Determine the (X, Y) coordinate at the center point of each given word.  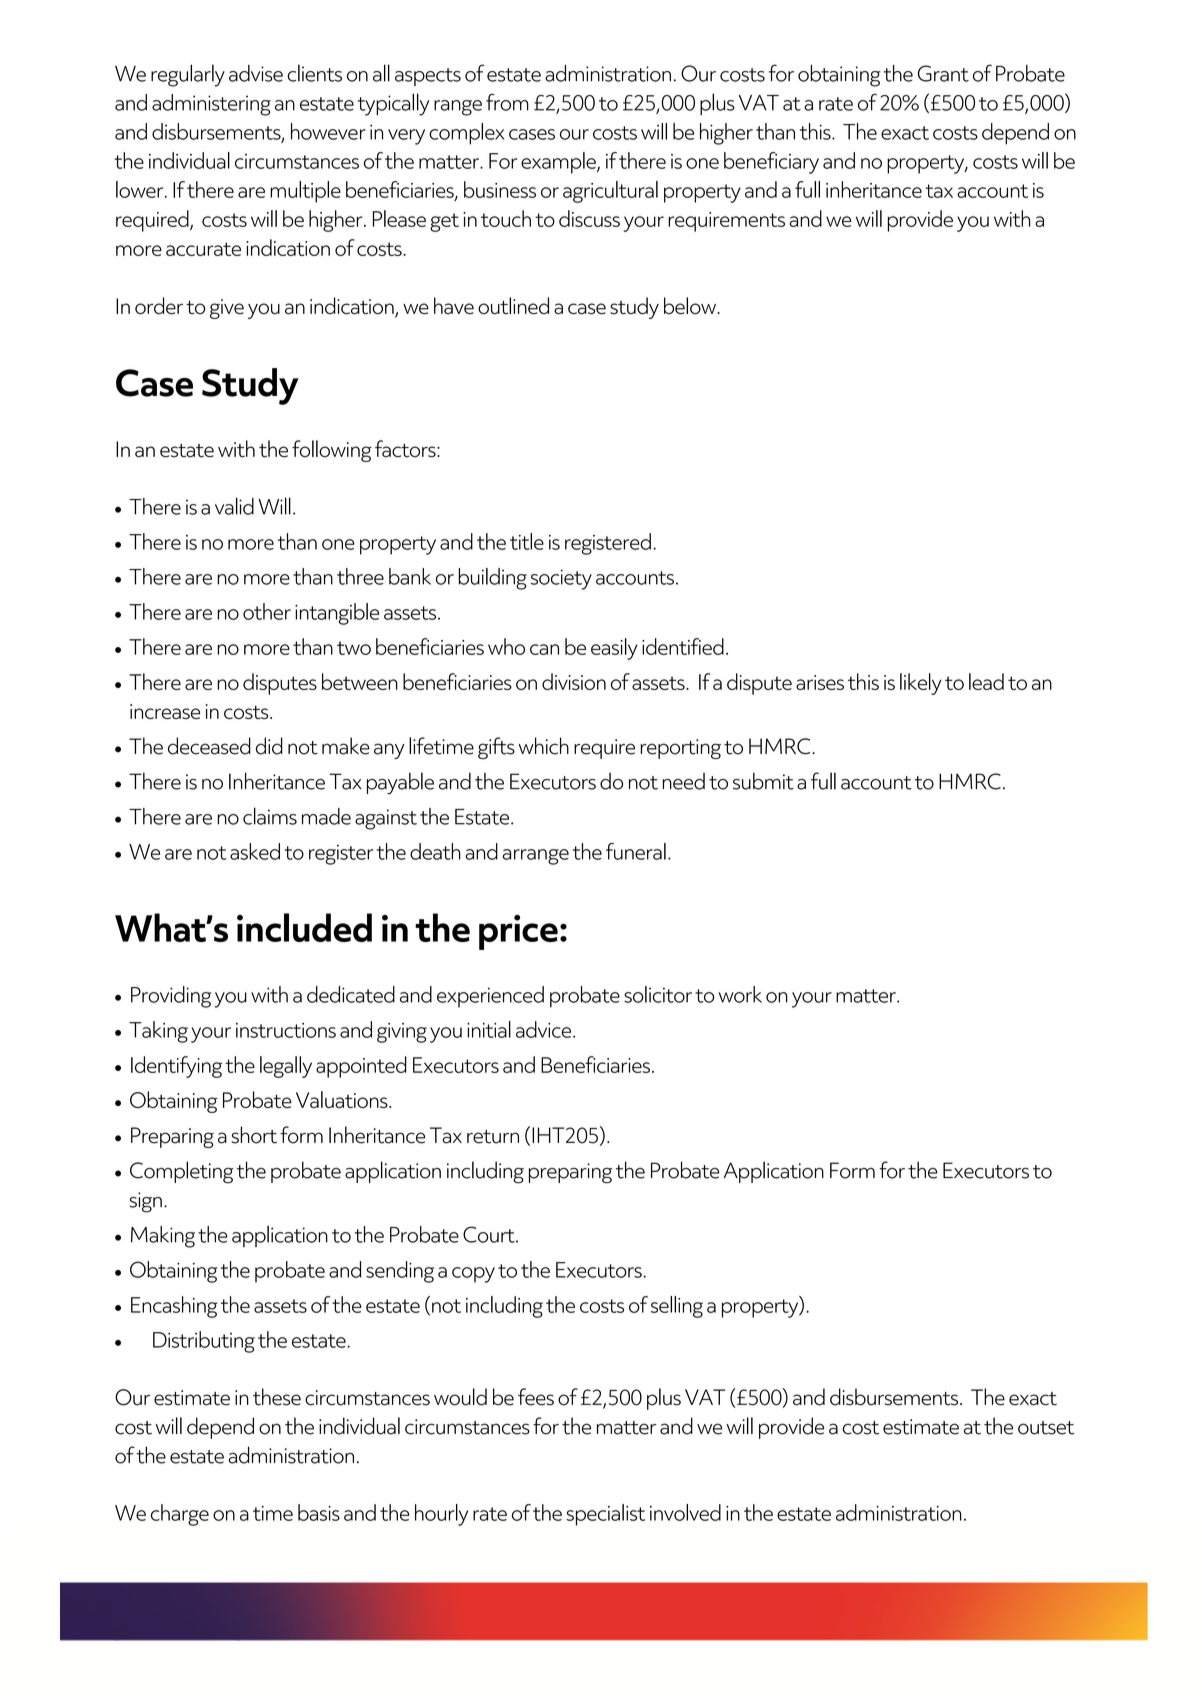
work (740, 994)
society (561, 579)
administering (211, 105)
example (559, 163)
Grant (943, 73)
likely (921, 684)
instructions (286, 1030)
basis (319, 1512)
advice (543, 1029)
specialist (605, 1515)
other (267, 611)
